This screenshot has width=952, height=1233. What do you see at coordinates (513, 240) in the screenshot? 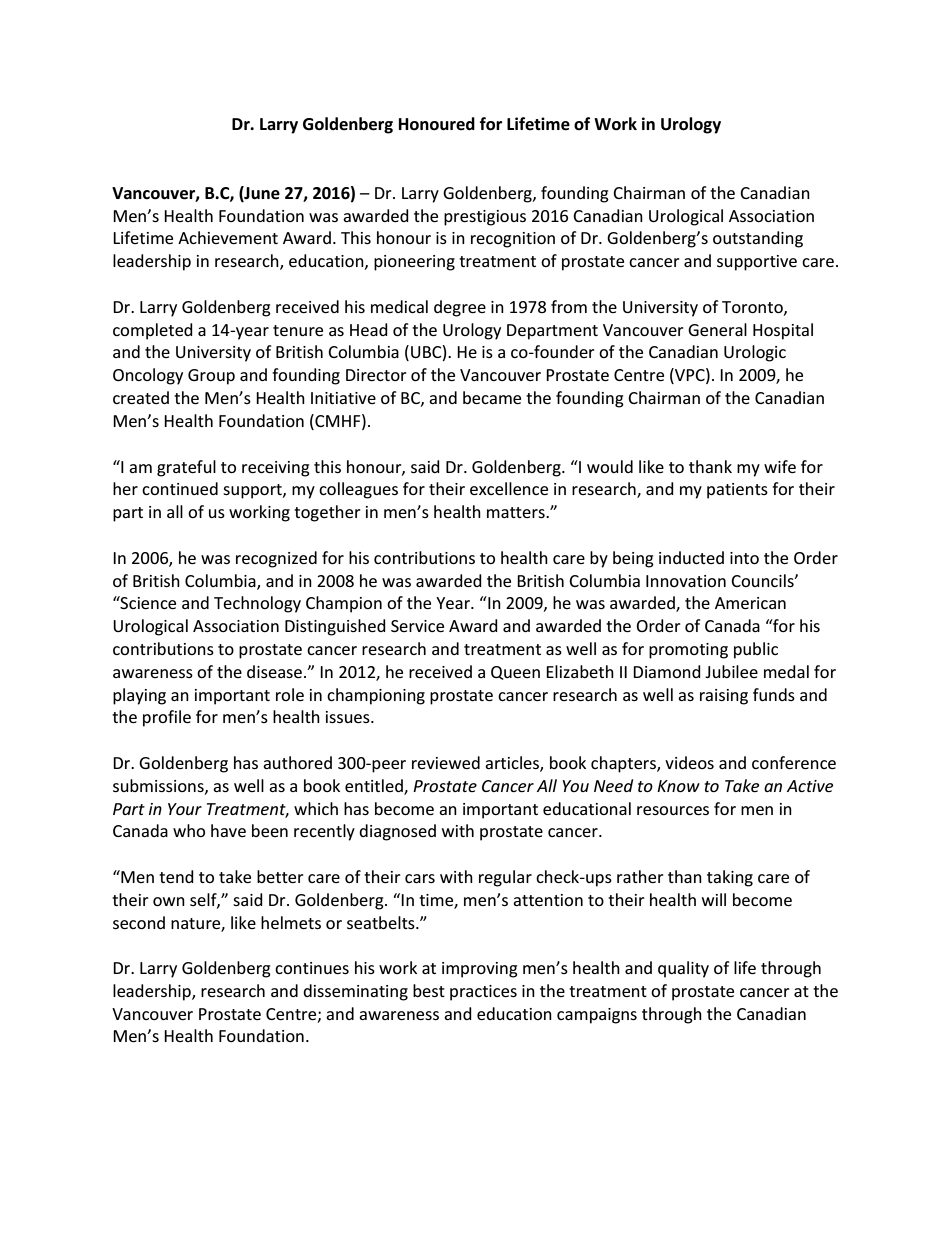
I see `recognition` at bounding box center [513, 240].
